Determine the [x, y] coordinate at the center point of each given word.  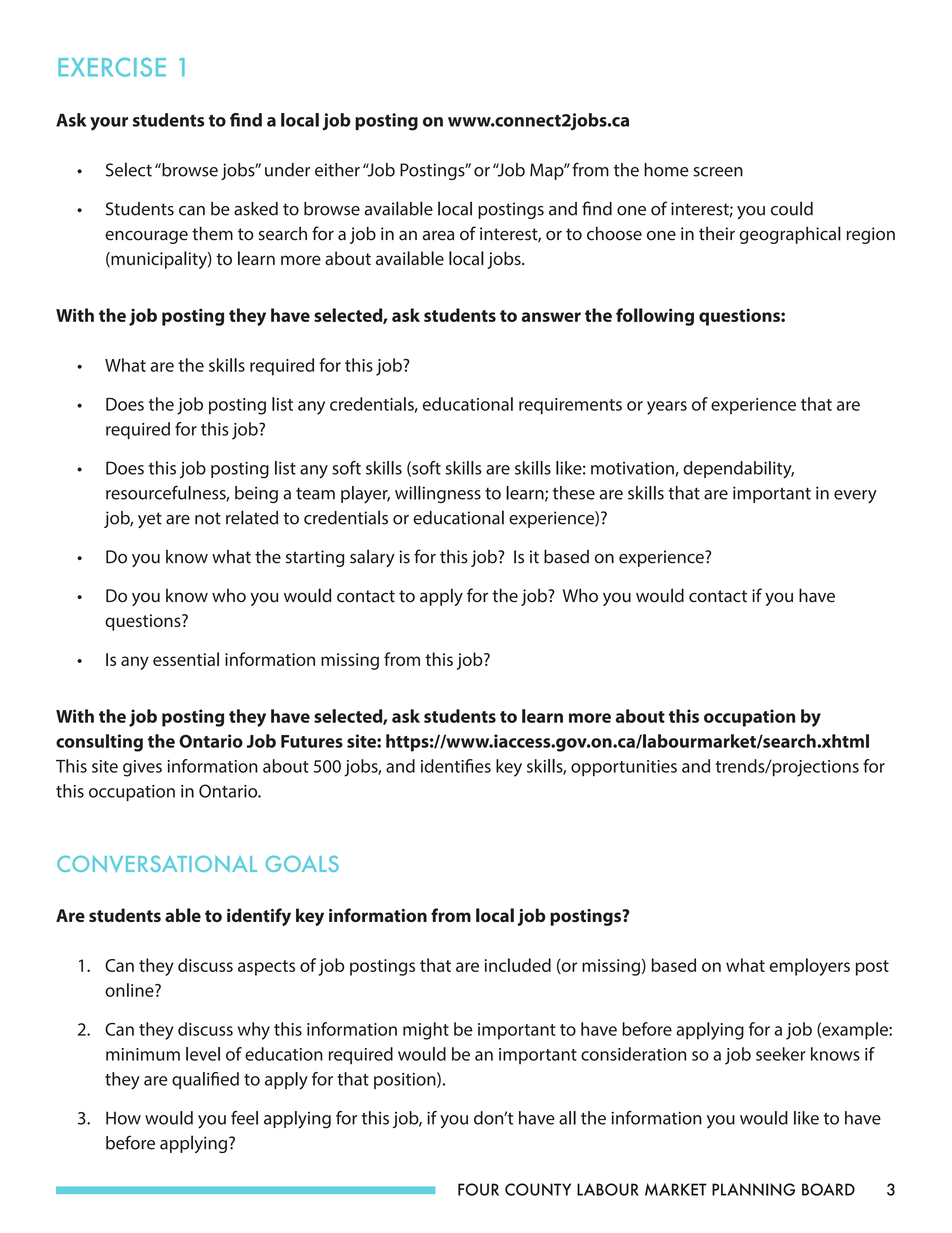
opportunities [624, 768]
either [337, 170]
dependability [738, 470]
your [109, 124]
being [256, 494]
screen [718, 172]
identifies [456, 766]
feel [244, 1118]
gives [142, 768]
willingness [438, 494]
